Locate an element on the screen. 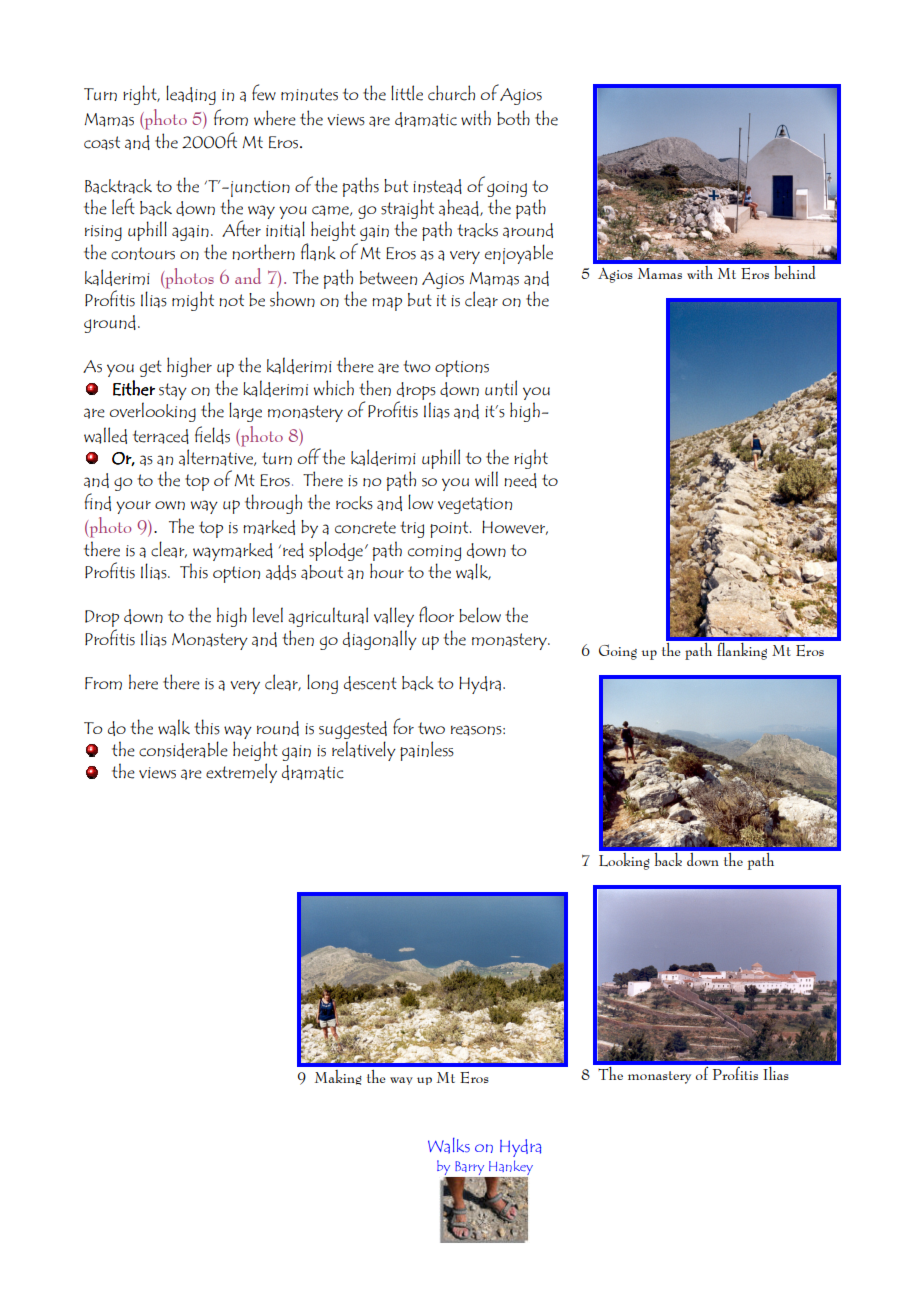  considerable is located at coordinates (183, 749).
